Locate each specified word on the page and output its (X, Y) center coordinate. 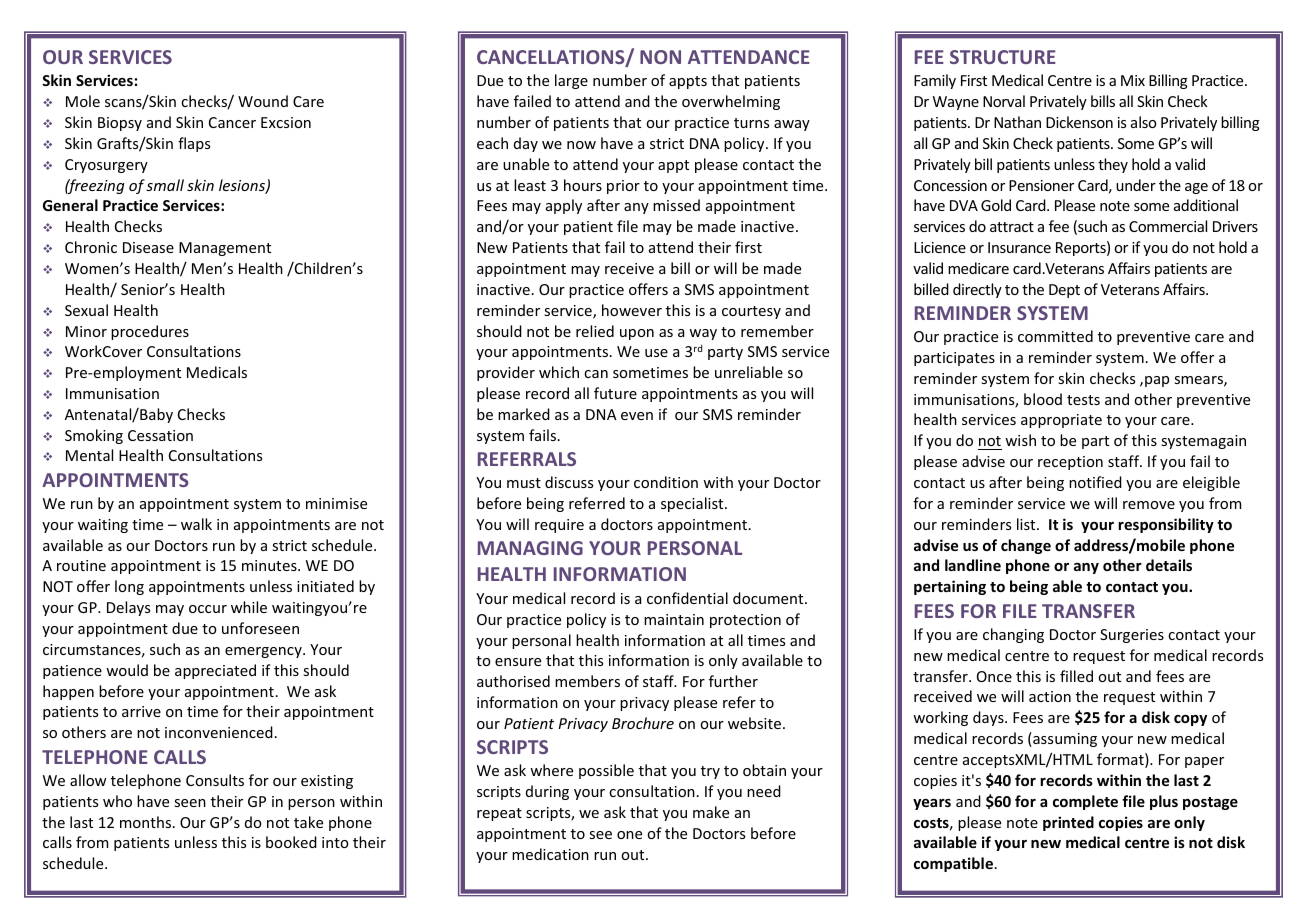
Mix (1133, 80)
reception (1070, 463)
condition (666, 482)
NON (660, 57)
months (147, 822)
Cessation (160, 435)
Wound (263, 101)
